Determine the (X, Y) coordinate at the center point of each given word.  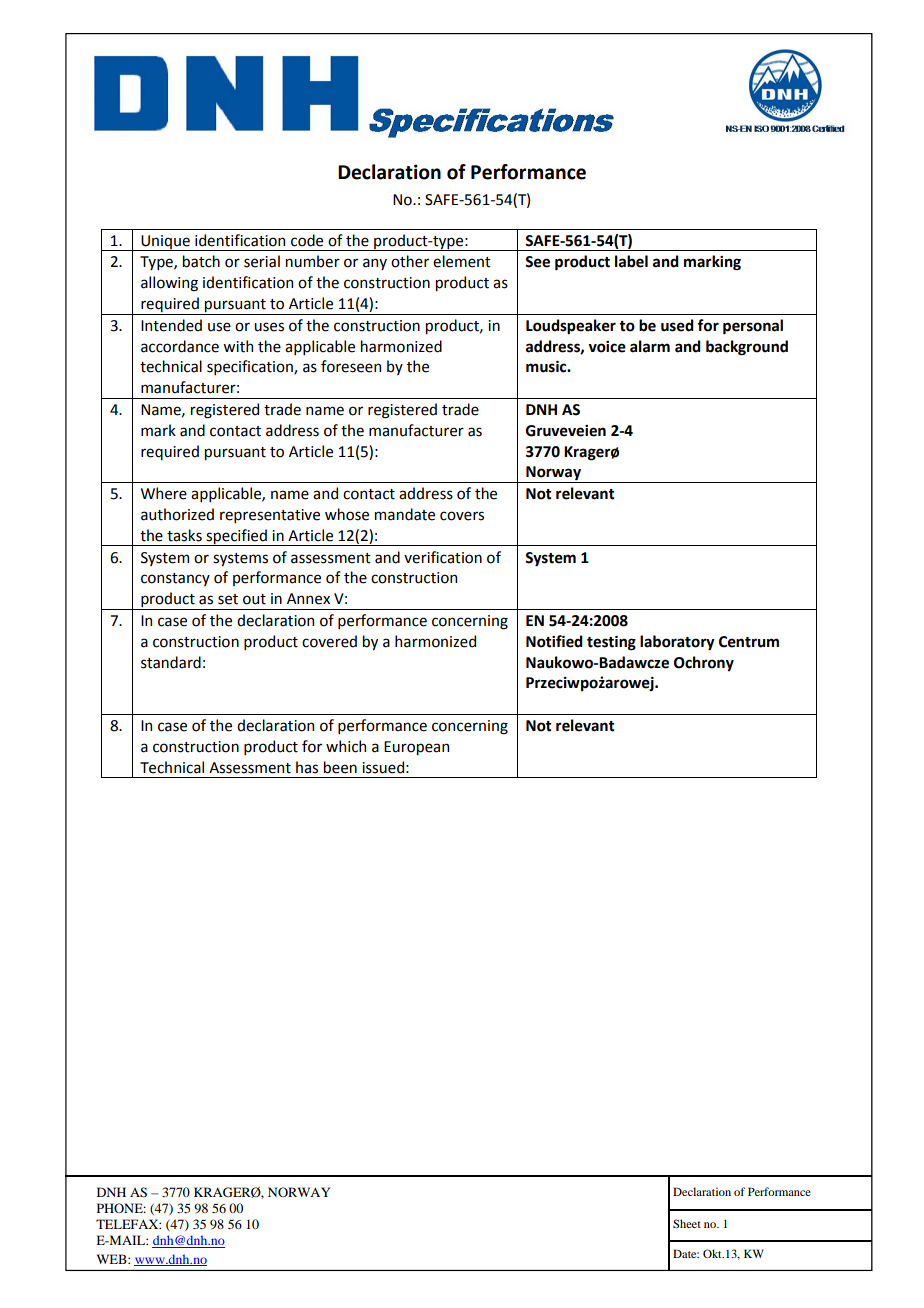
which (346, 746)
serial (262, 261)
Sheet (687, 1223)
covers (462, 516)
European (416, 748)
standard (171, 662)
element (462, 261)
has (307, 767)
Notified (554, 641)
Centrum (749, 642)
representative (270, 516)
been (340, 767)
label (631, 261)
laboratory (677, 643)
